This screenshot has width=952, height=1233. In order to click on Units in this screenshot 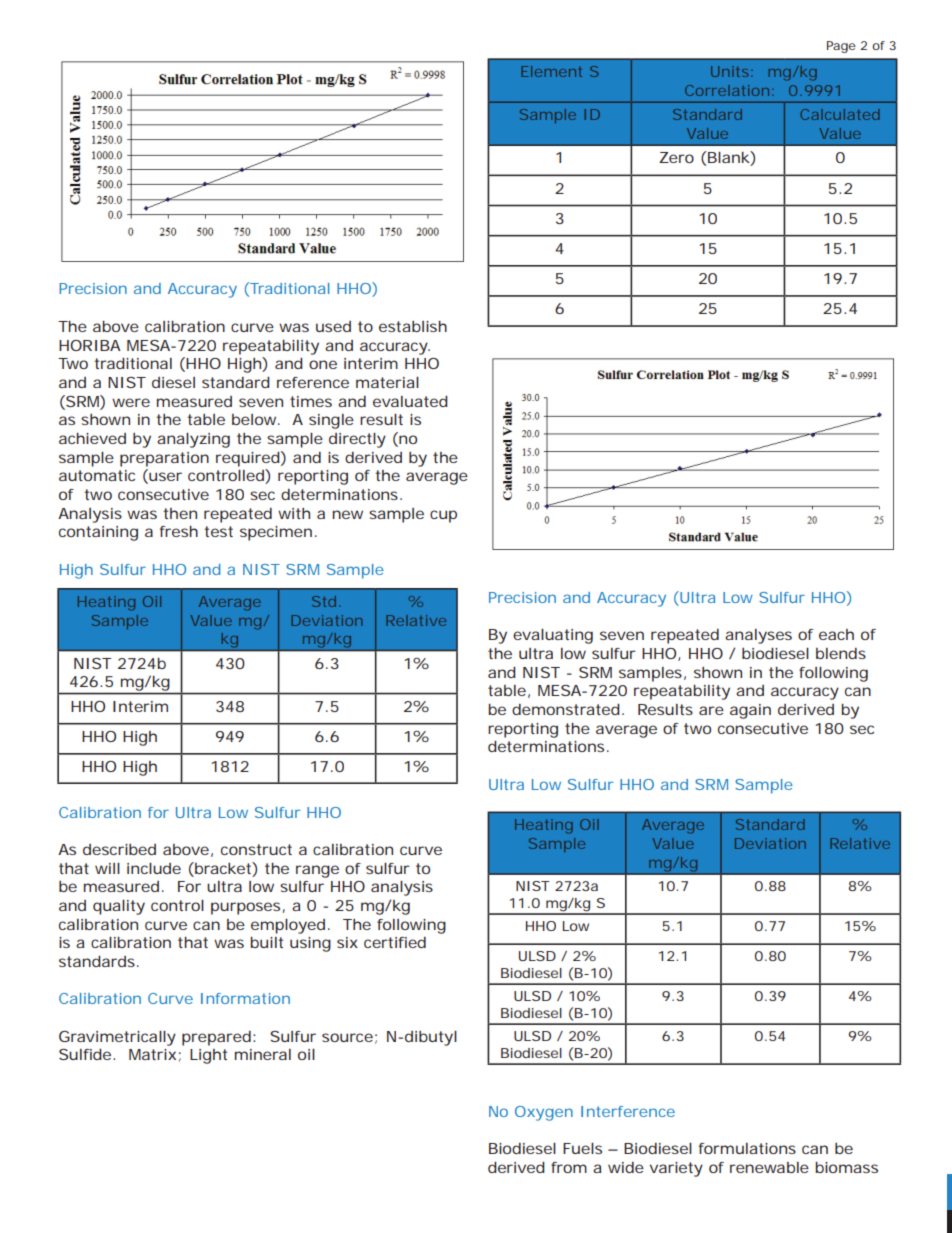, I will do `click(731, 71)`.
